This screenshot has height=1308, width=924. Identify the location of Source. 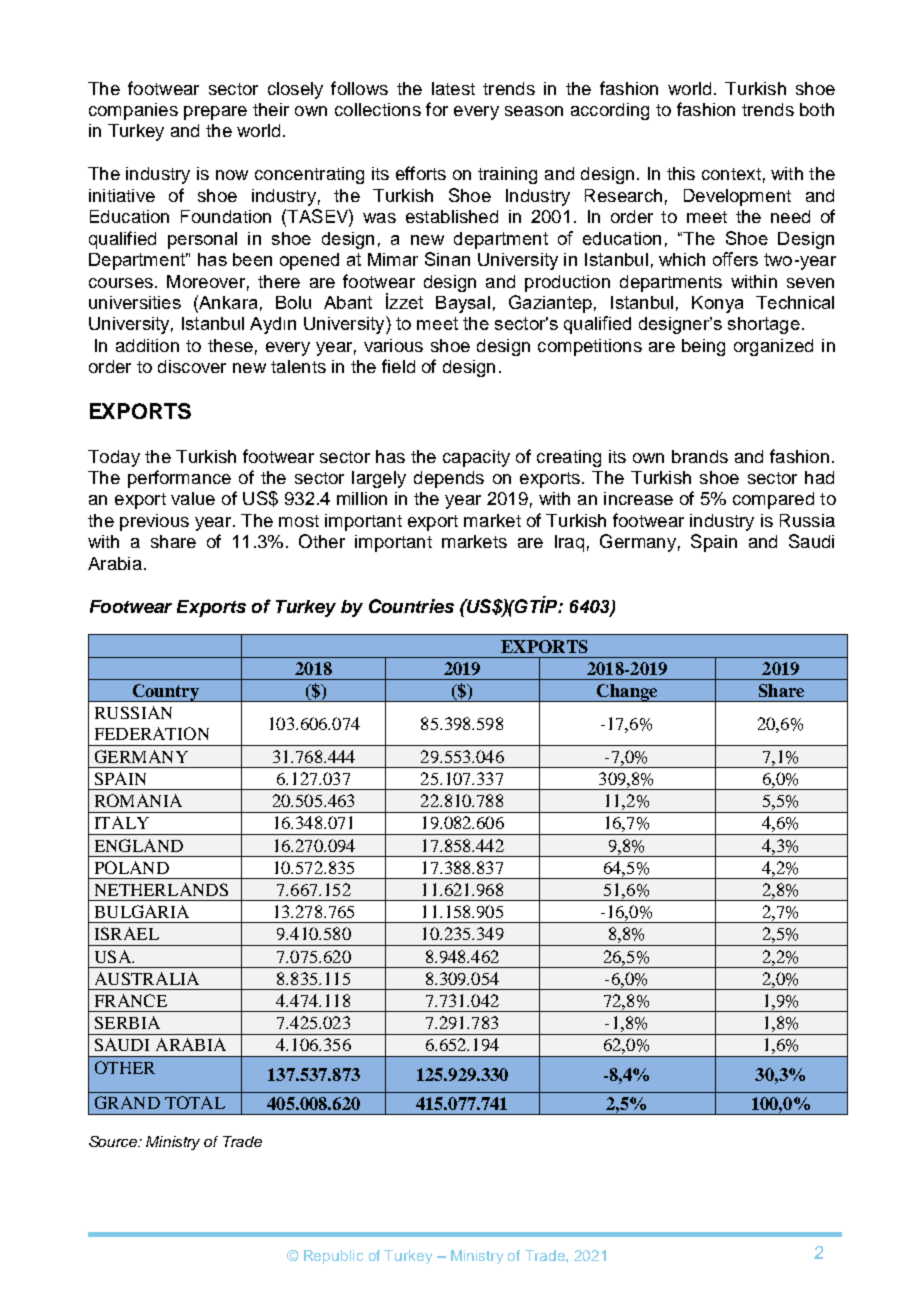
(114, 1141).
